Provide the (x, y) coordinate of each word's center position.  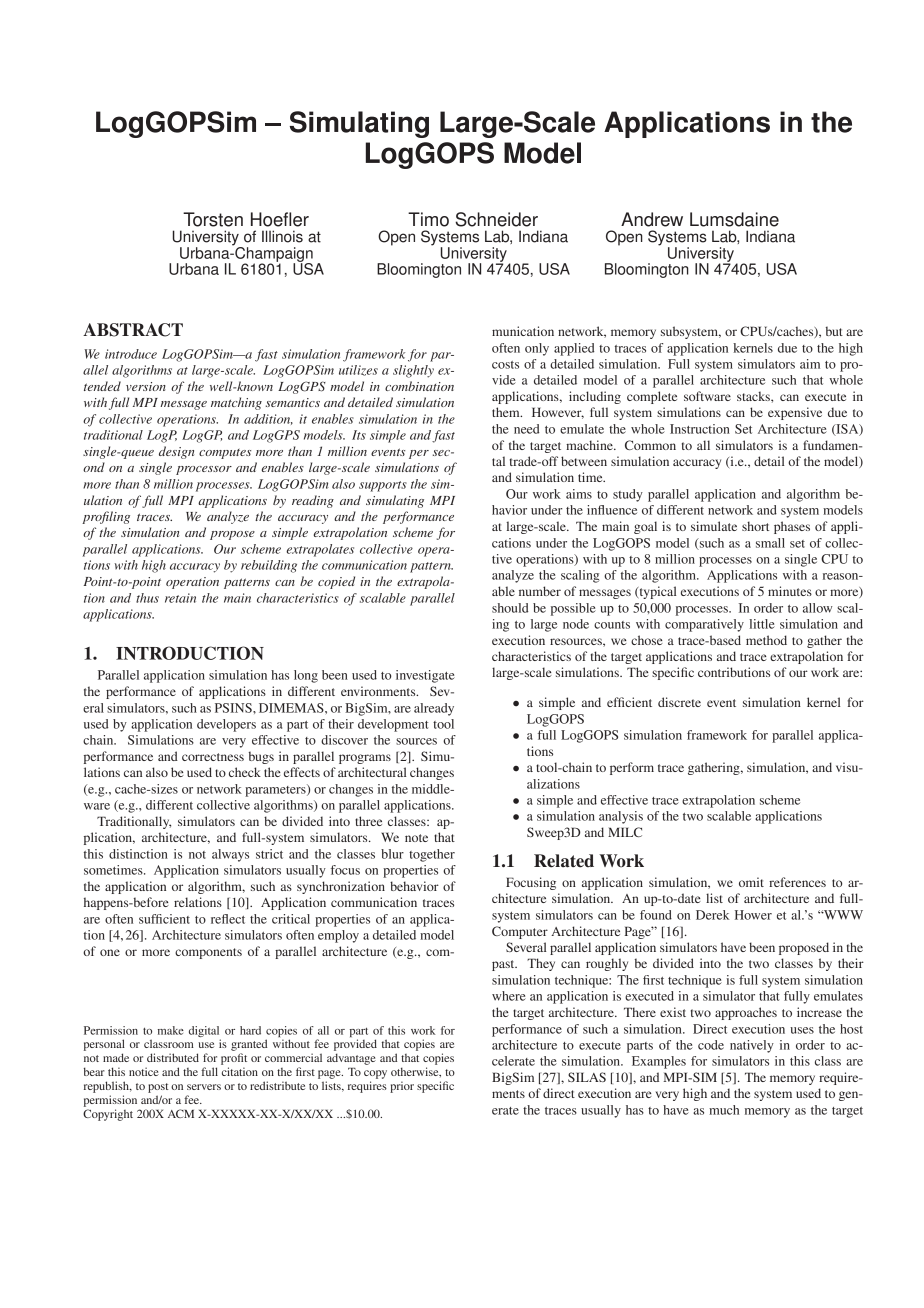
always (230, 855)
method (766, 640)
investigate (425, 676)
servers (204, 1087)
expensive (795, 413)
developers (226, 725)
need (526, 429)
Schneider (496, 219)
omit (751, 882)
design (176, 452)
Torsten (213, 219)
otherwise (416, 1072)
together (432, 855)
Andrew (652, 219)
